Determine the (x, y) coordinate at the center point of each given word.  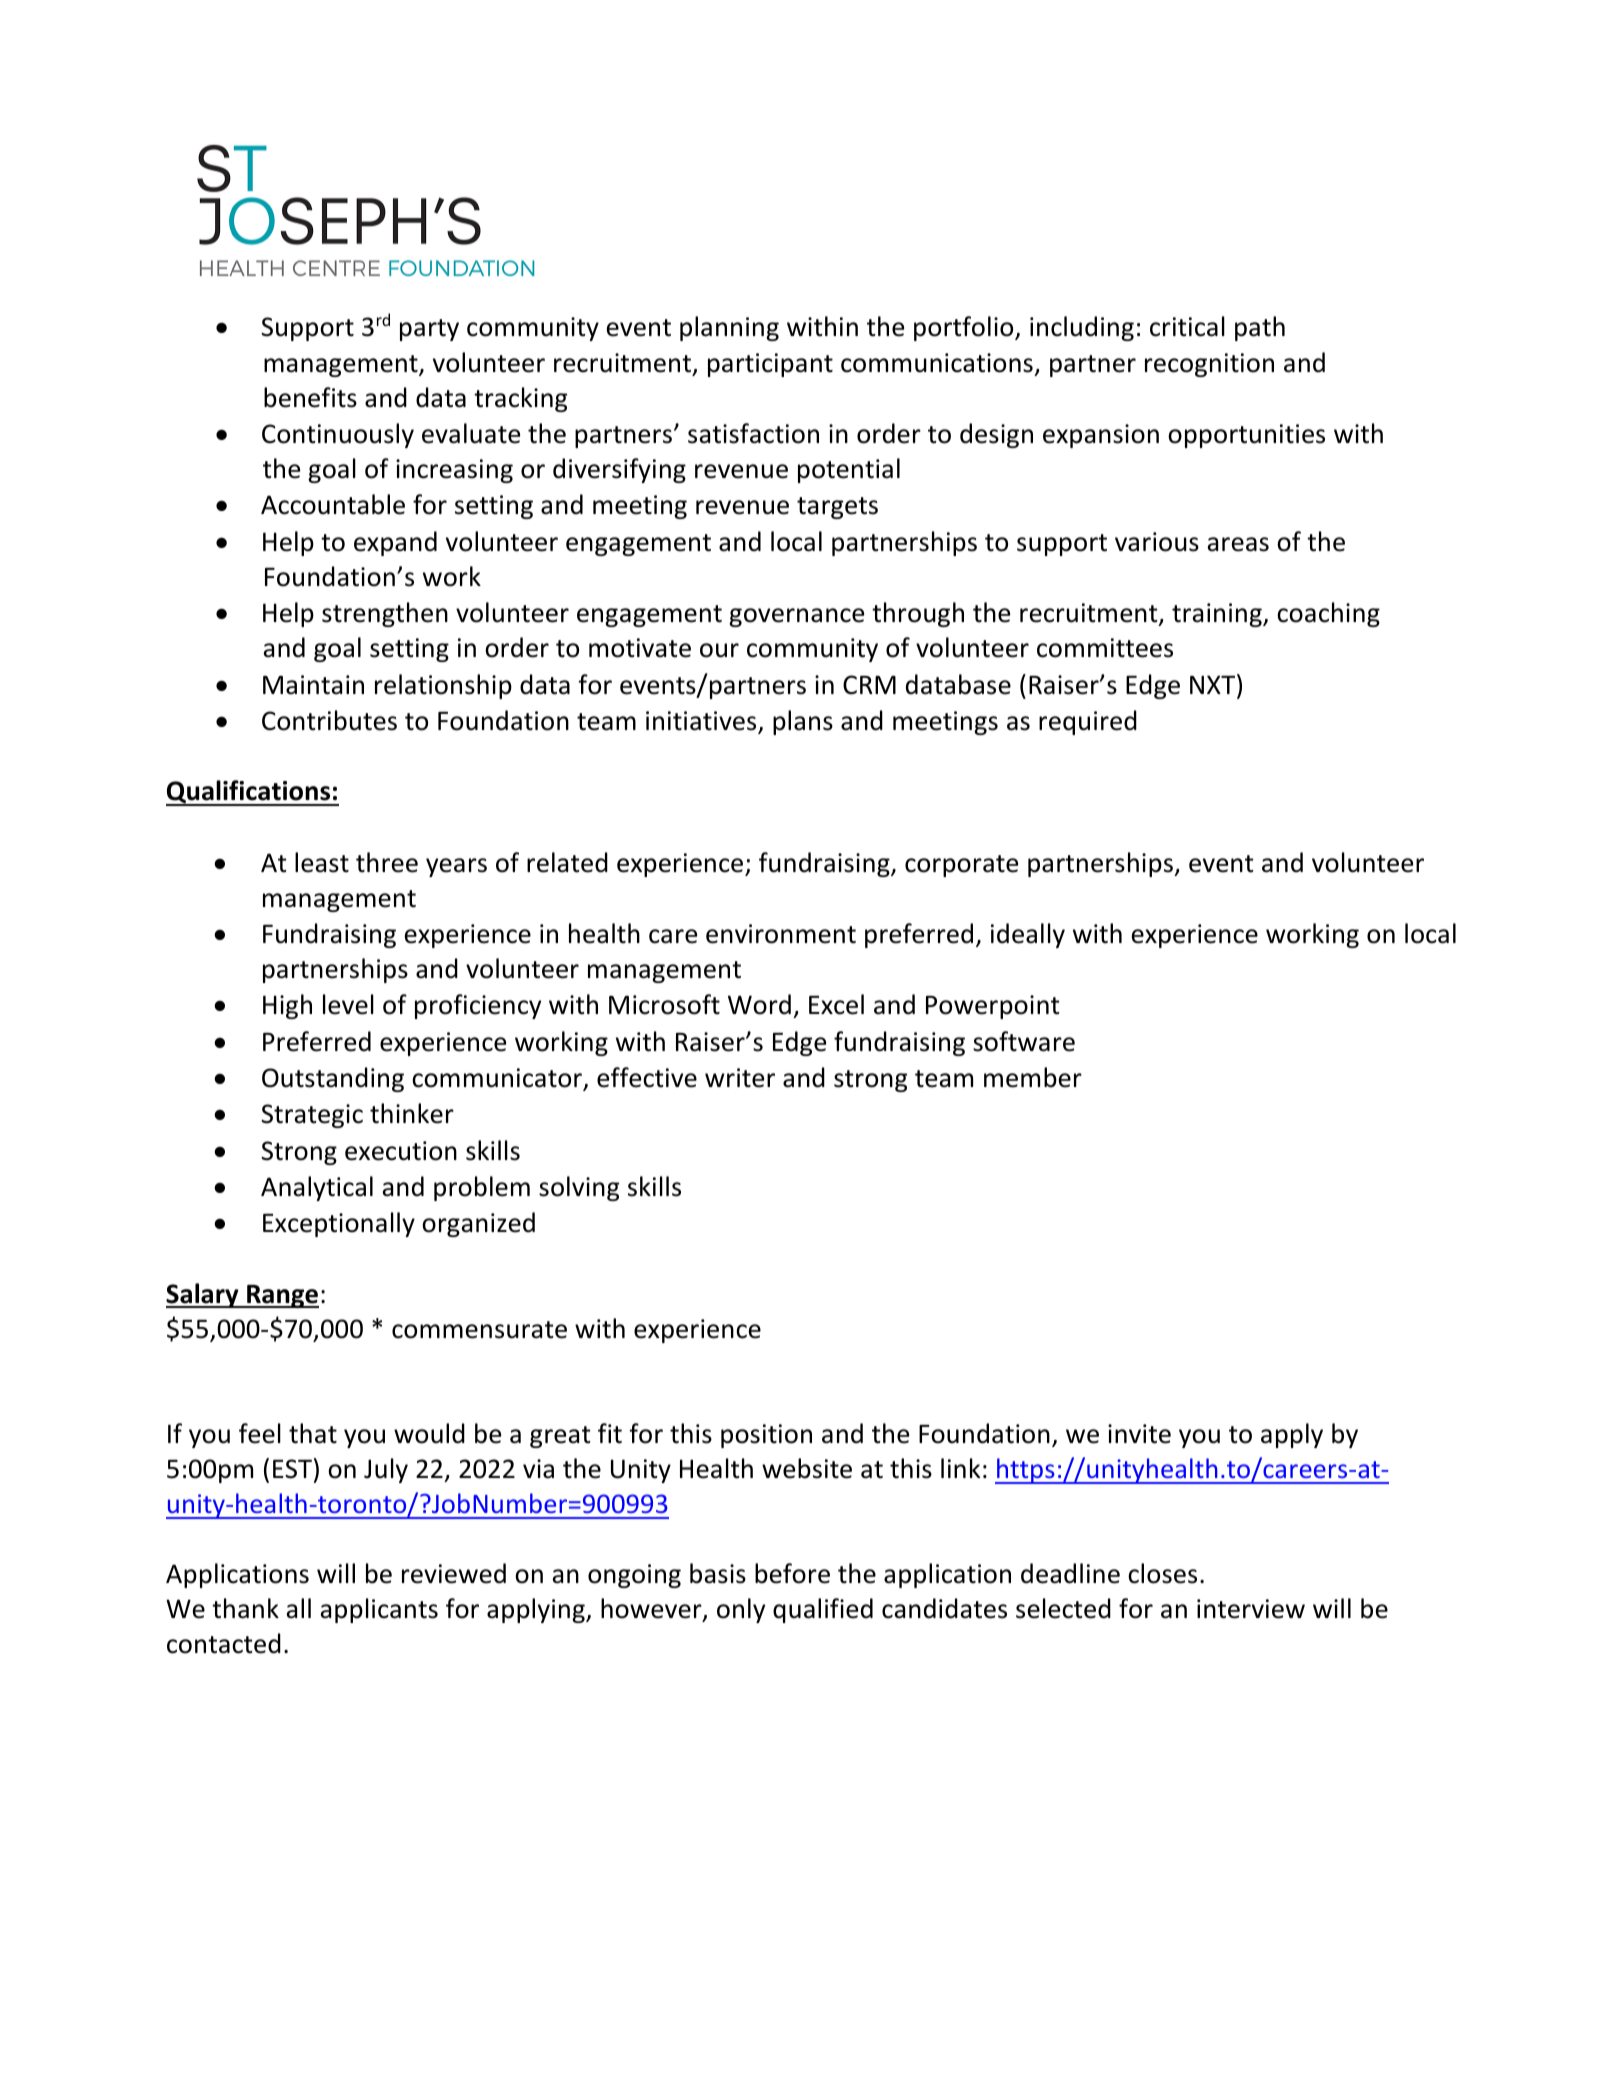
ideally (1028, 935)
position (766, 1436)
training (1218, 615)
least (322, 862)
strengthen (385, 614)
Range (282, 1296)
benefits (310, 397)
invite (1139, 1434)
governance (796, 617)
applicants (379, 1610)
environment (781, 934)
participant (770, 365)
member (1033, 1077)
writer (740, 1078)
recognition (1209, 365)
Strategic (312, 1116)
